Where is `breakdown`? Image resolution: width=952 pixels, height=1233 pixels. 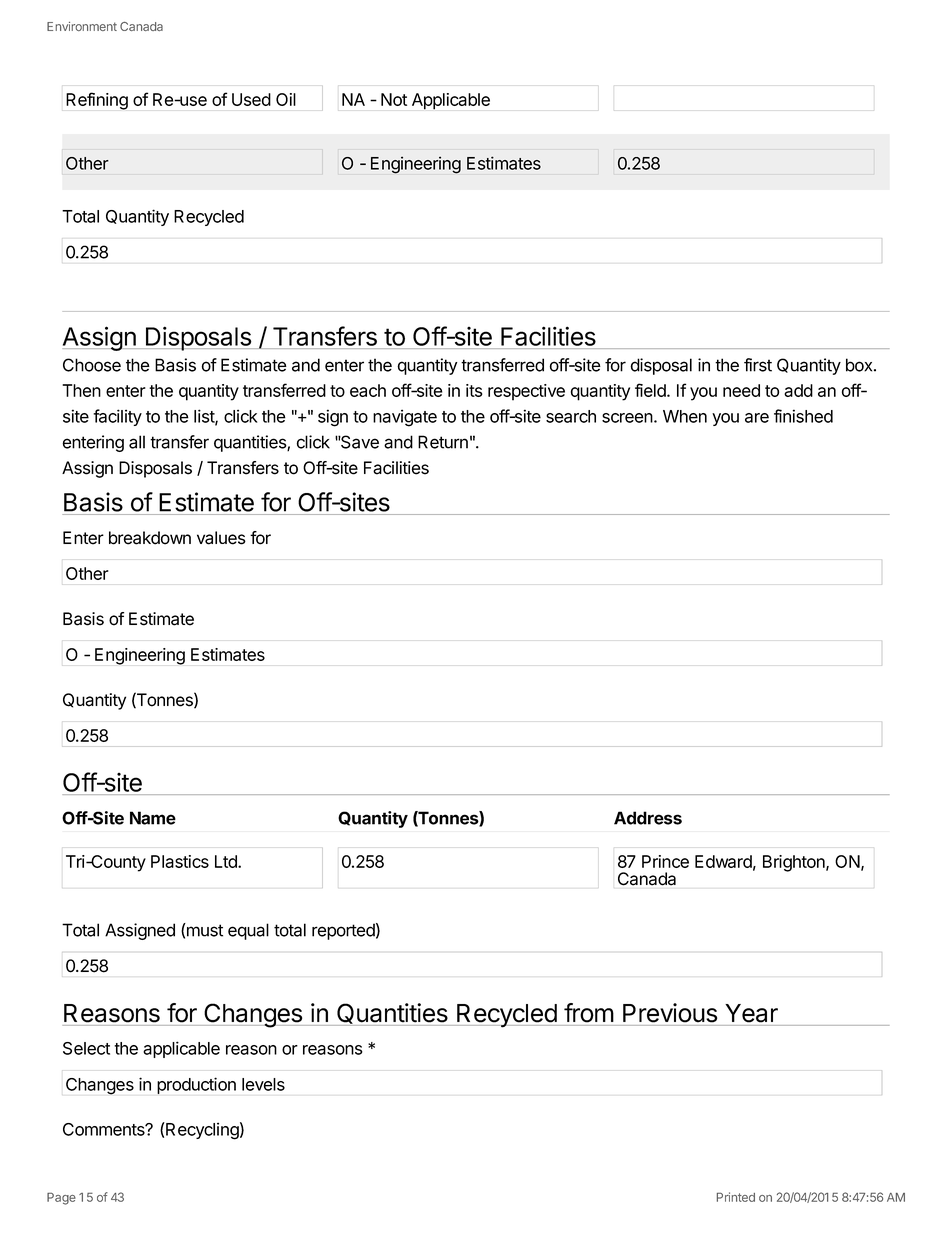 breakdown is located at coordinates (150, 538).
